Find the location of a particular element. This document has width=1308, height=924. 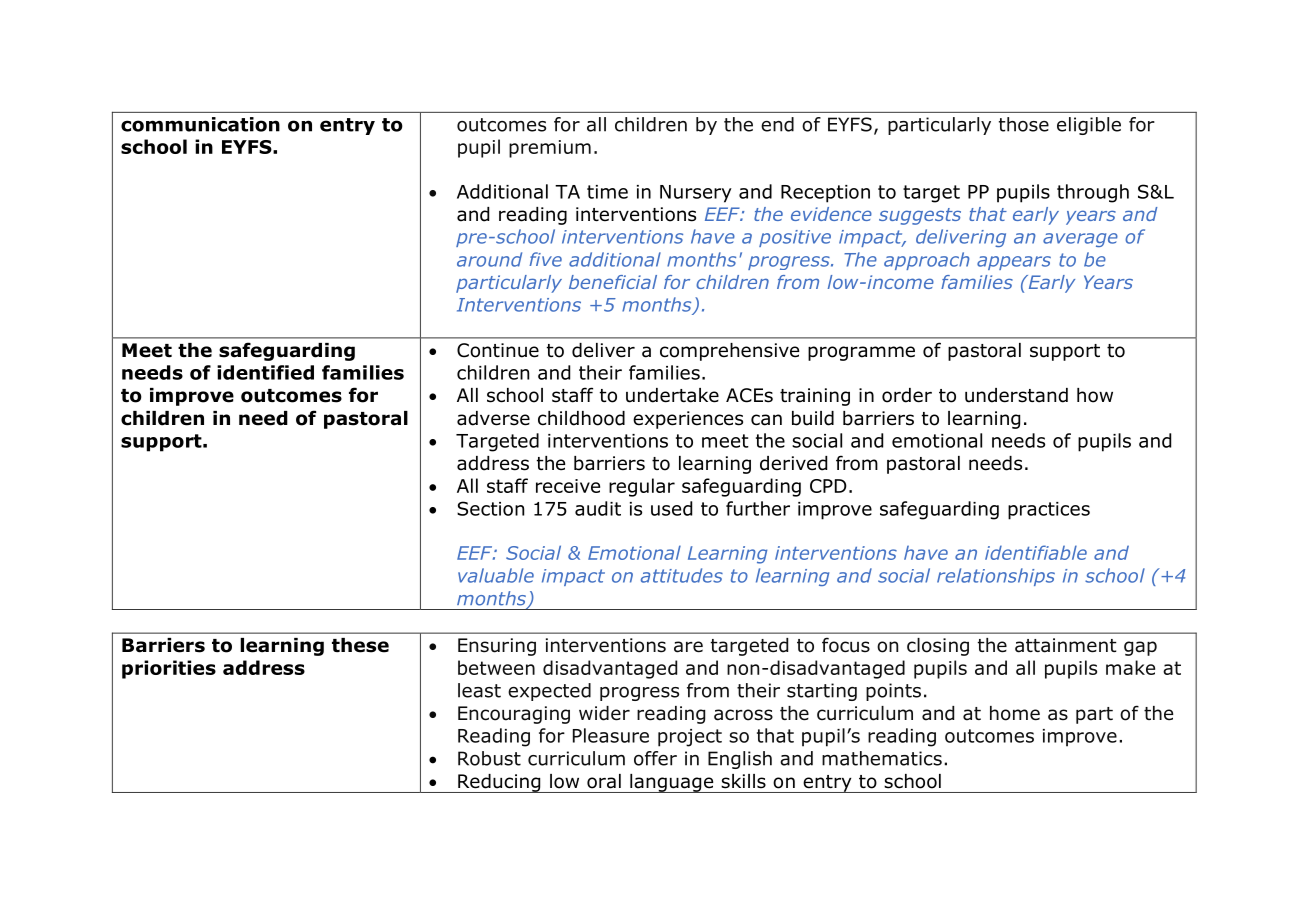

Robust is located at coordinates (489, 758).
